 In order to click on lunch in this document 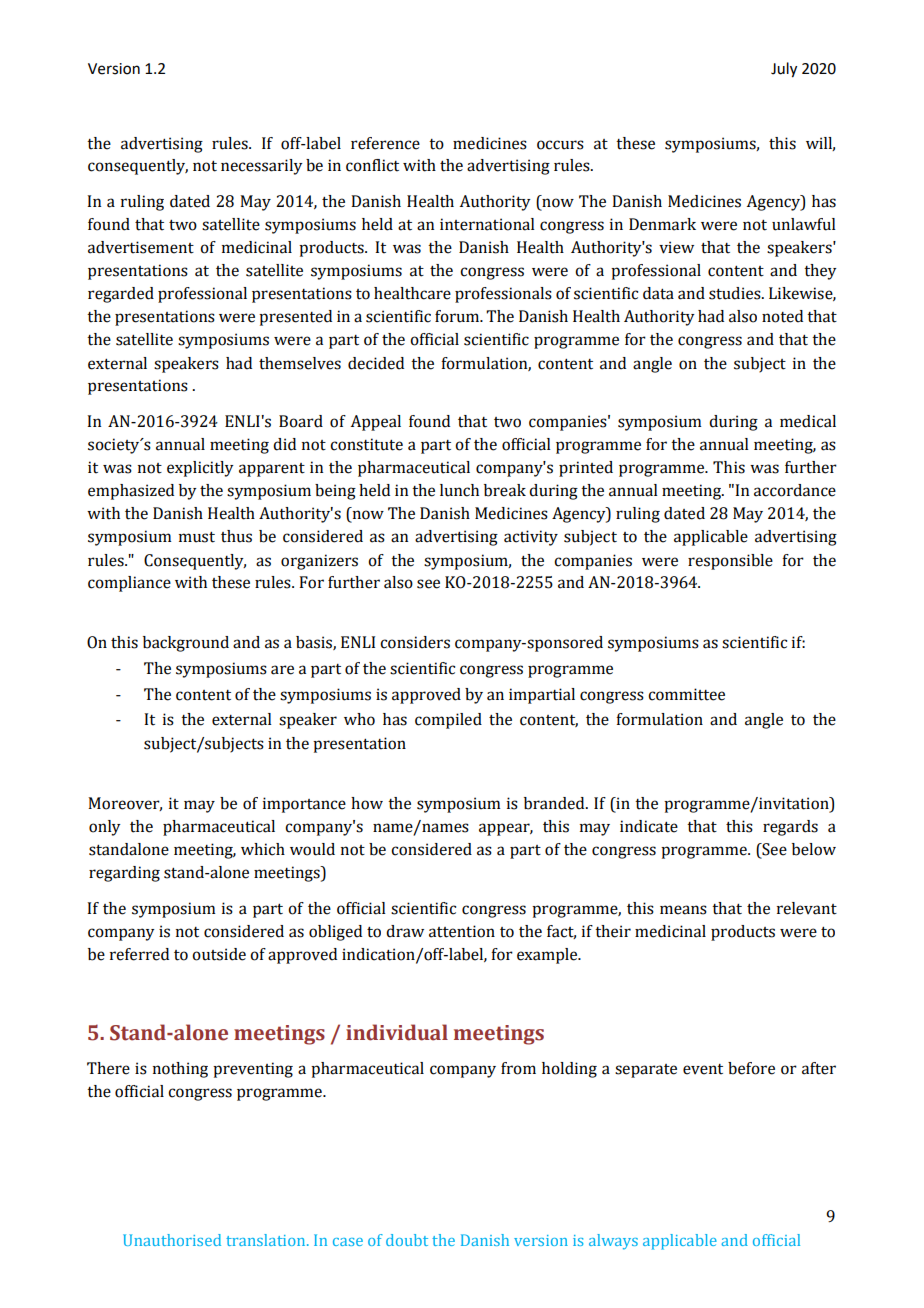, I will do `click(459, 490)`.
